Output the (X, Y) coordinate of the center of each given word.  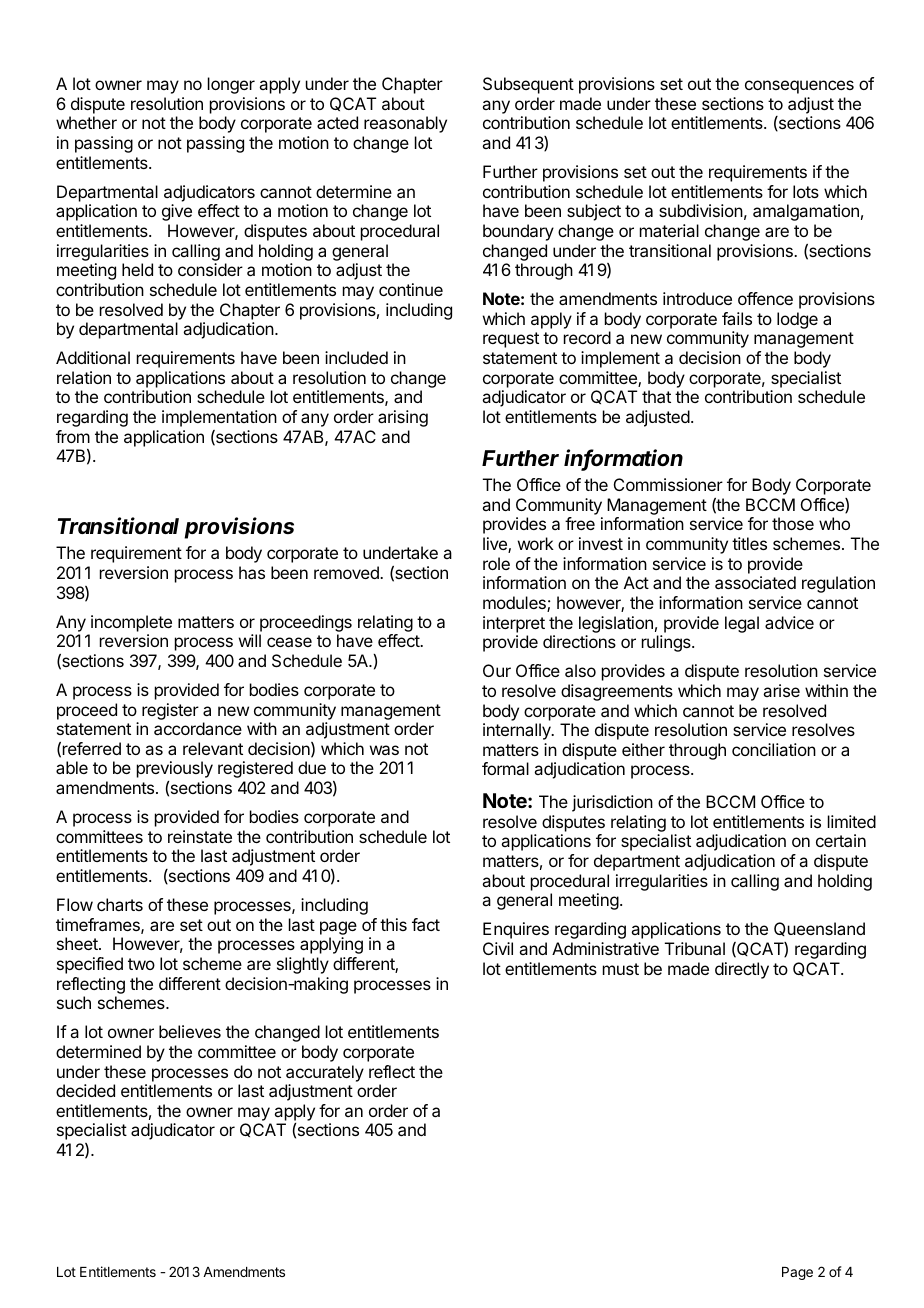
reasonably (405, 124)
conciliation (774, 749)
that (656, 396)
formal (505, 768)
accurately (325, 1073)
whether (86, 122)
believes (190, 1031)
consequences (799, 87)
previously (175, 769)
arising (403, 418)
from (73, 436)
